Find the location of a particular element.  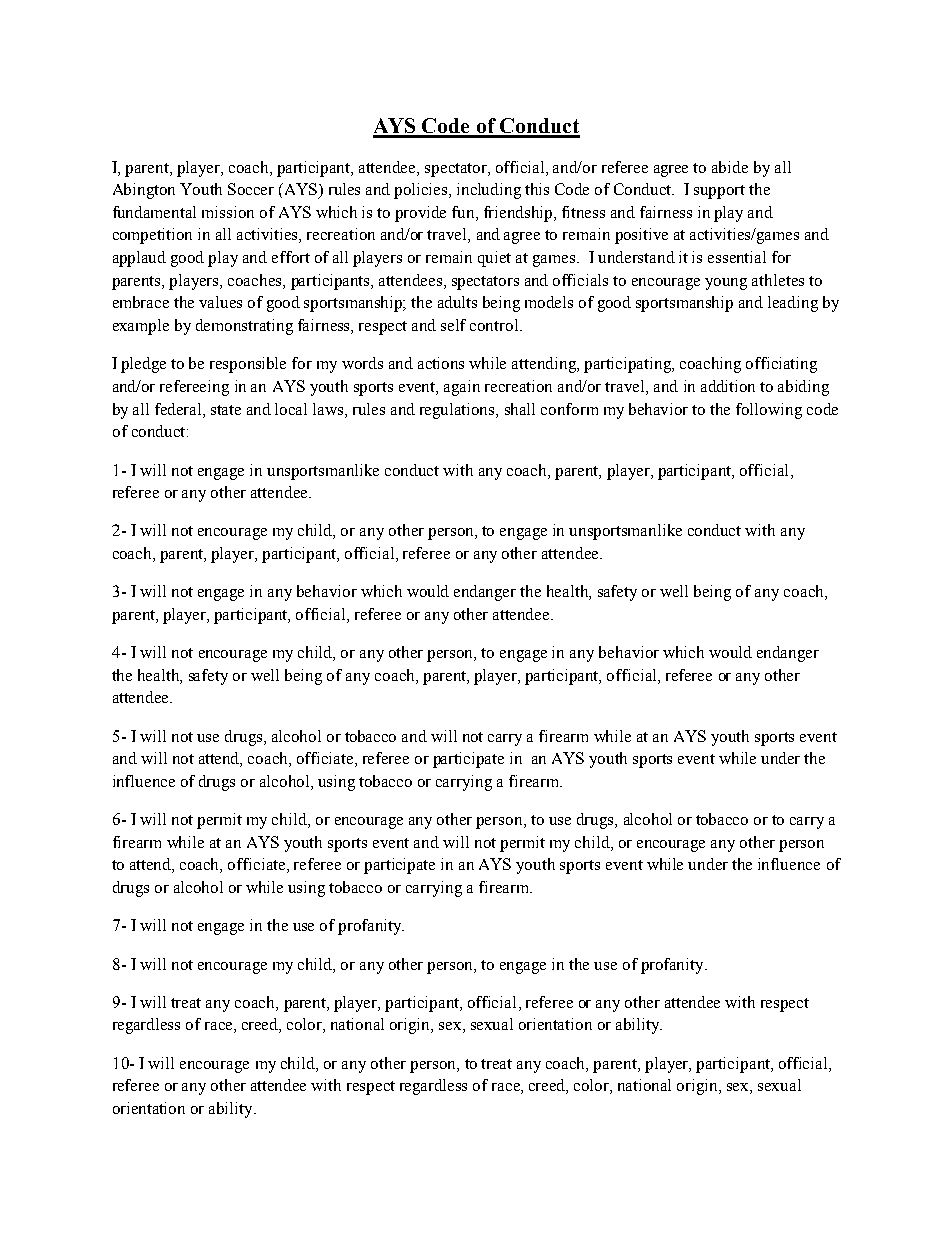

including is located at coordinates (489, 191).
